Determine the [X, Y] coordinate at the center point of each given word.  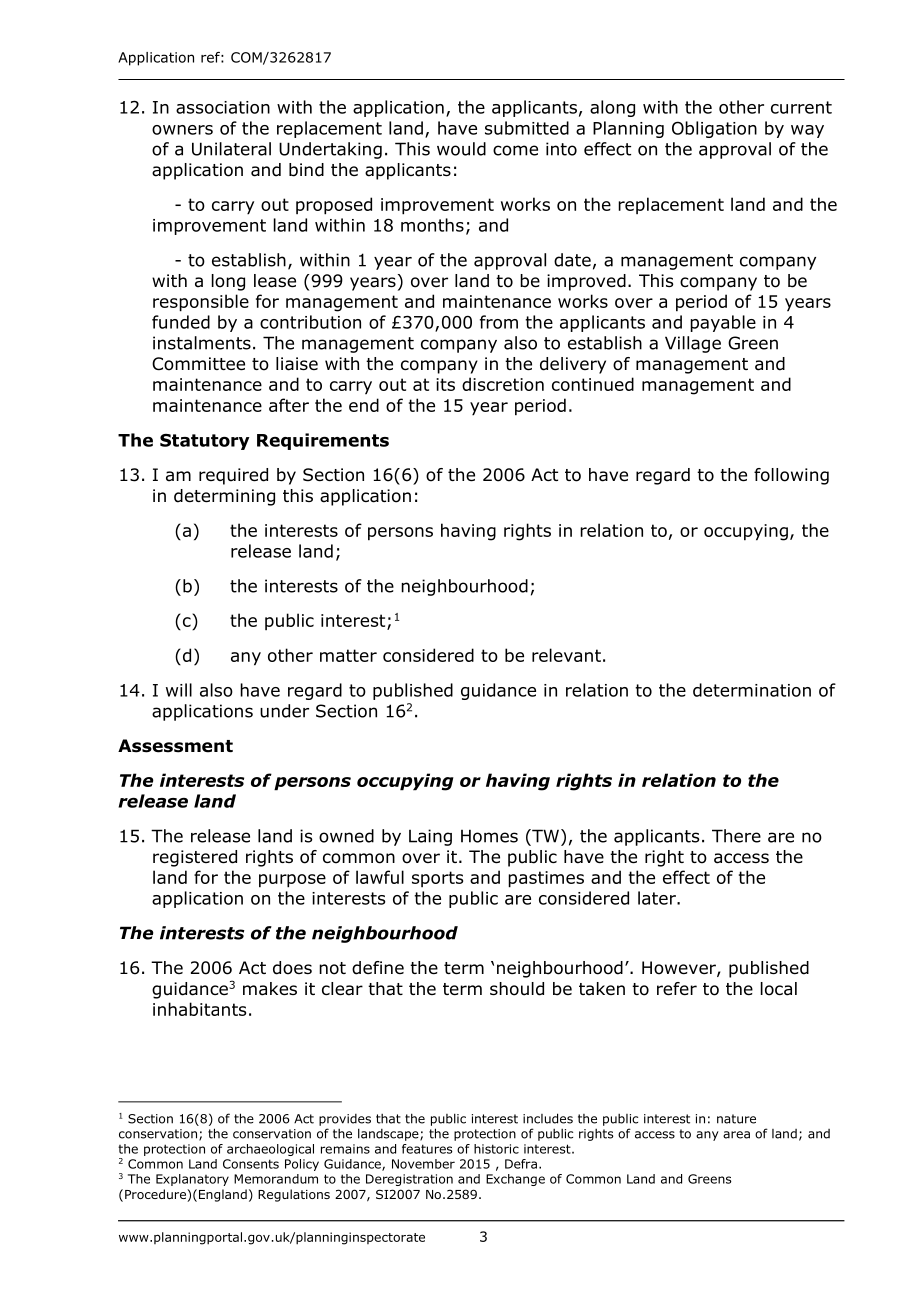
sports [437, 879]
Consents [251, 1164]
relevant [566, 655]
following [791, 476]
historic [496, 1149]
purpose [292, 881]
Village [693, 344]
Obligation [714, 129]
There [736, 836]
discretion [503, 384]
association [223, 107]
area [736, 1135]
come [515, 150]
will [179, 690]
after [289, 405]
